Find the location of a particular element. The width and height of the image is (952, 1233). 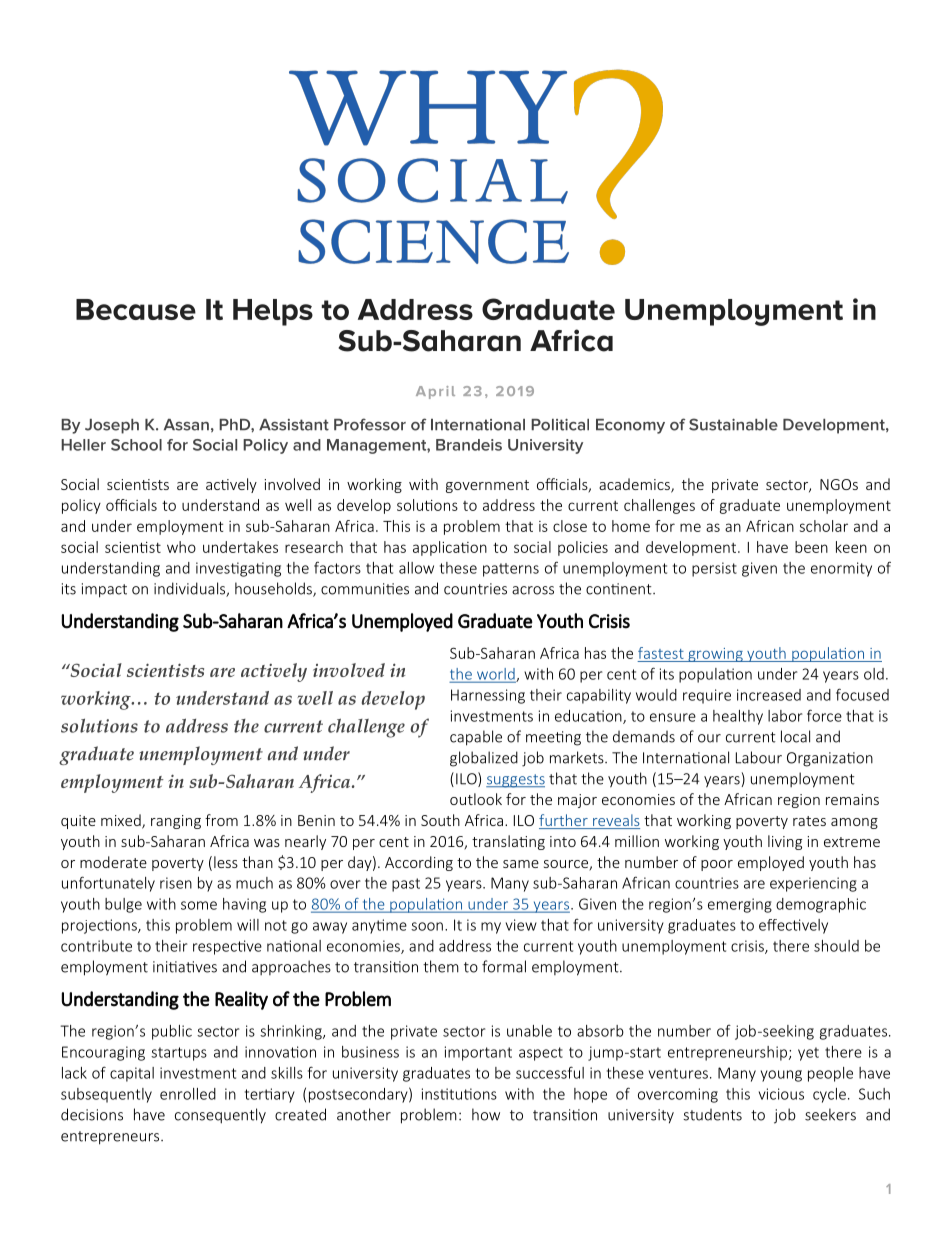

Political is located at coordinates (560, 425).
